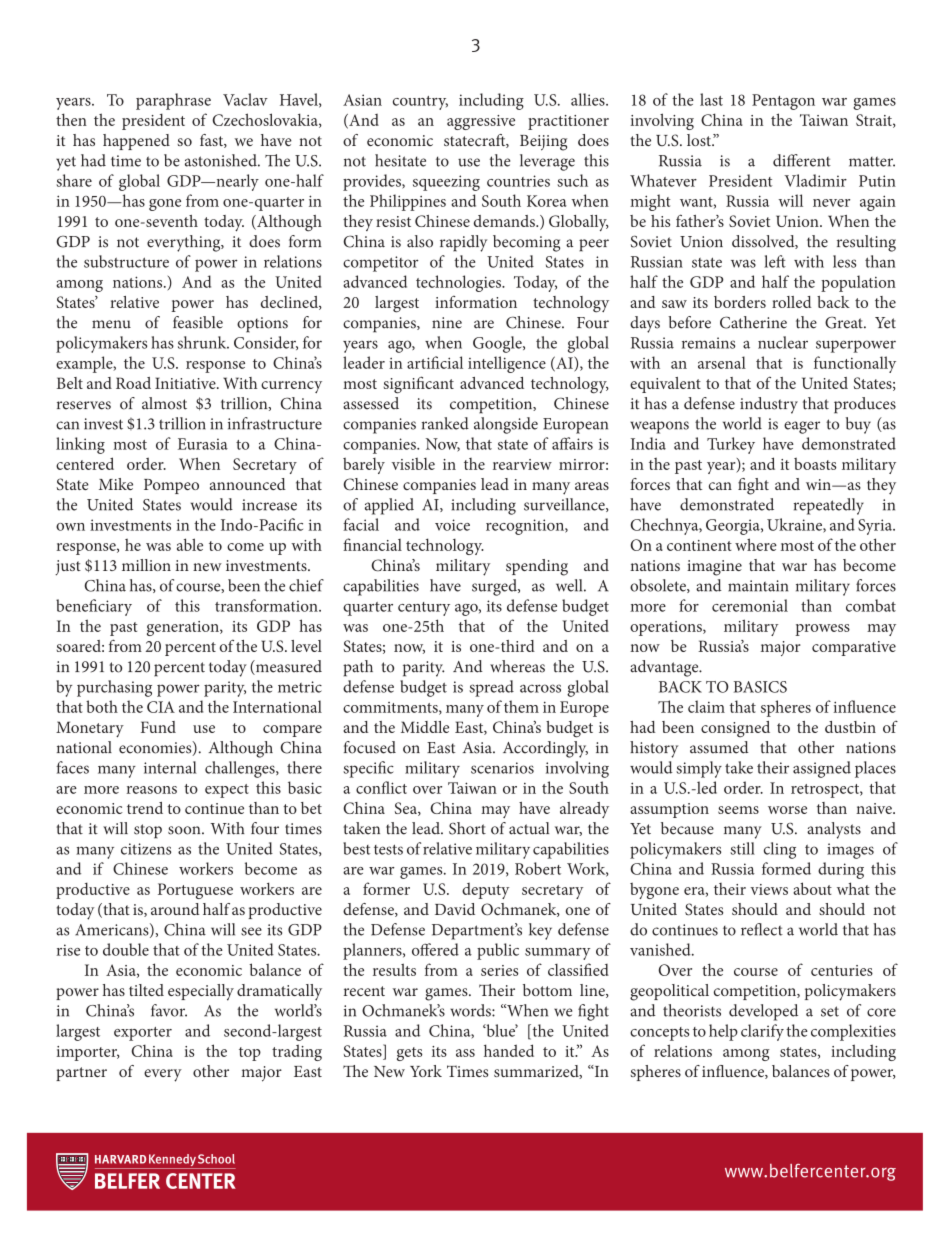 The image size is (952, 1233). I want to click on exporter, so click(143, 1034).
